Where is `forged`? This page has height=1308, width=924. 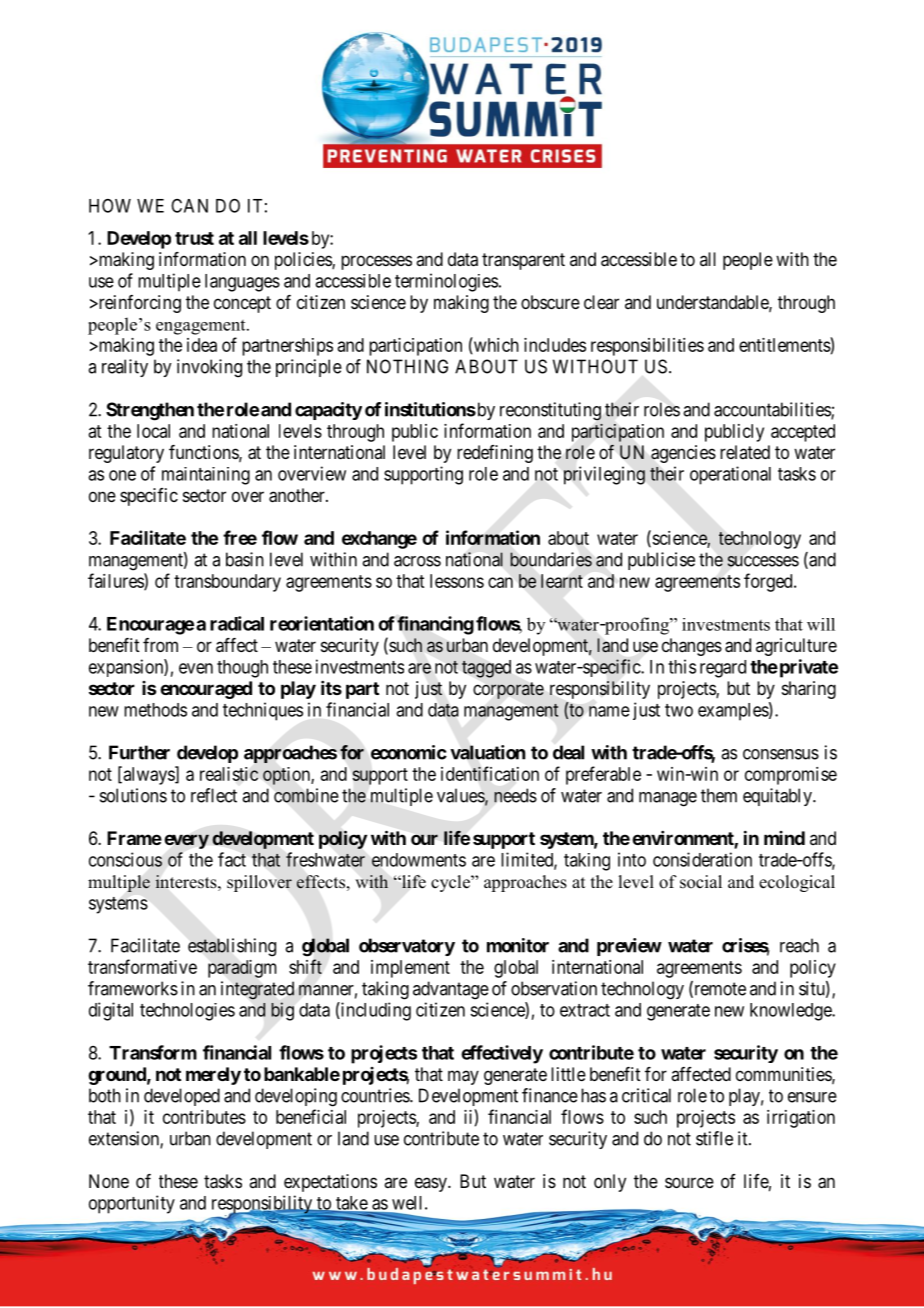
forged is located at coordinates (769, 582).
